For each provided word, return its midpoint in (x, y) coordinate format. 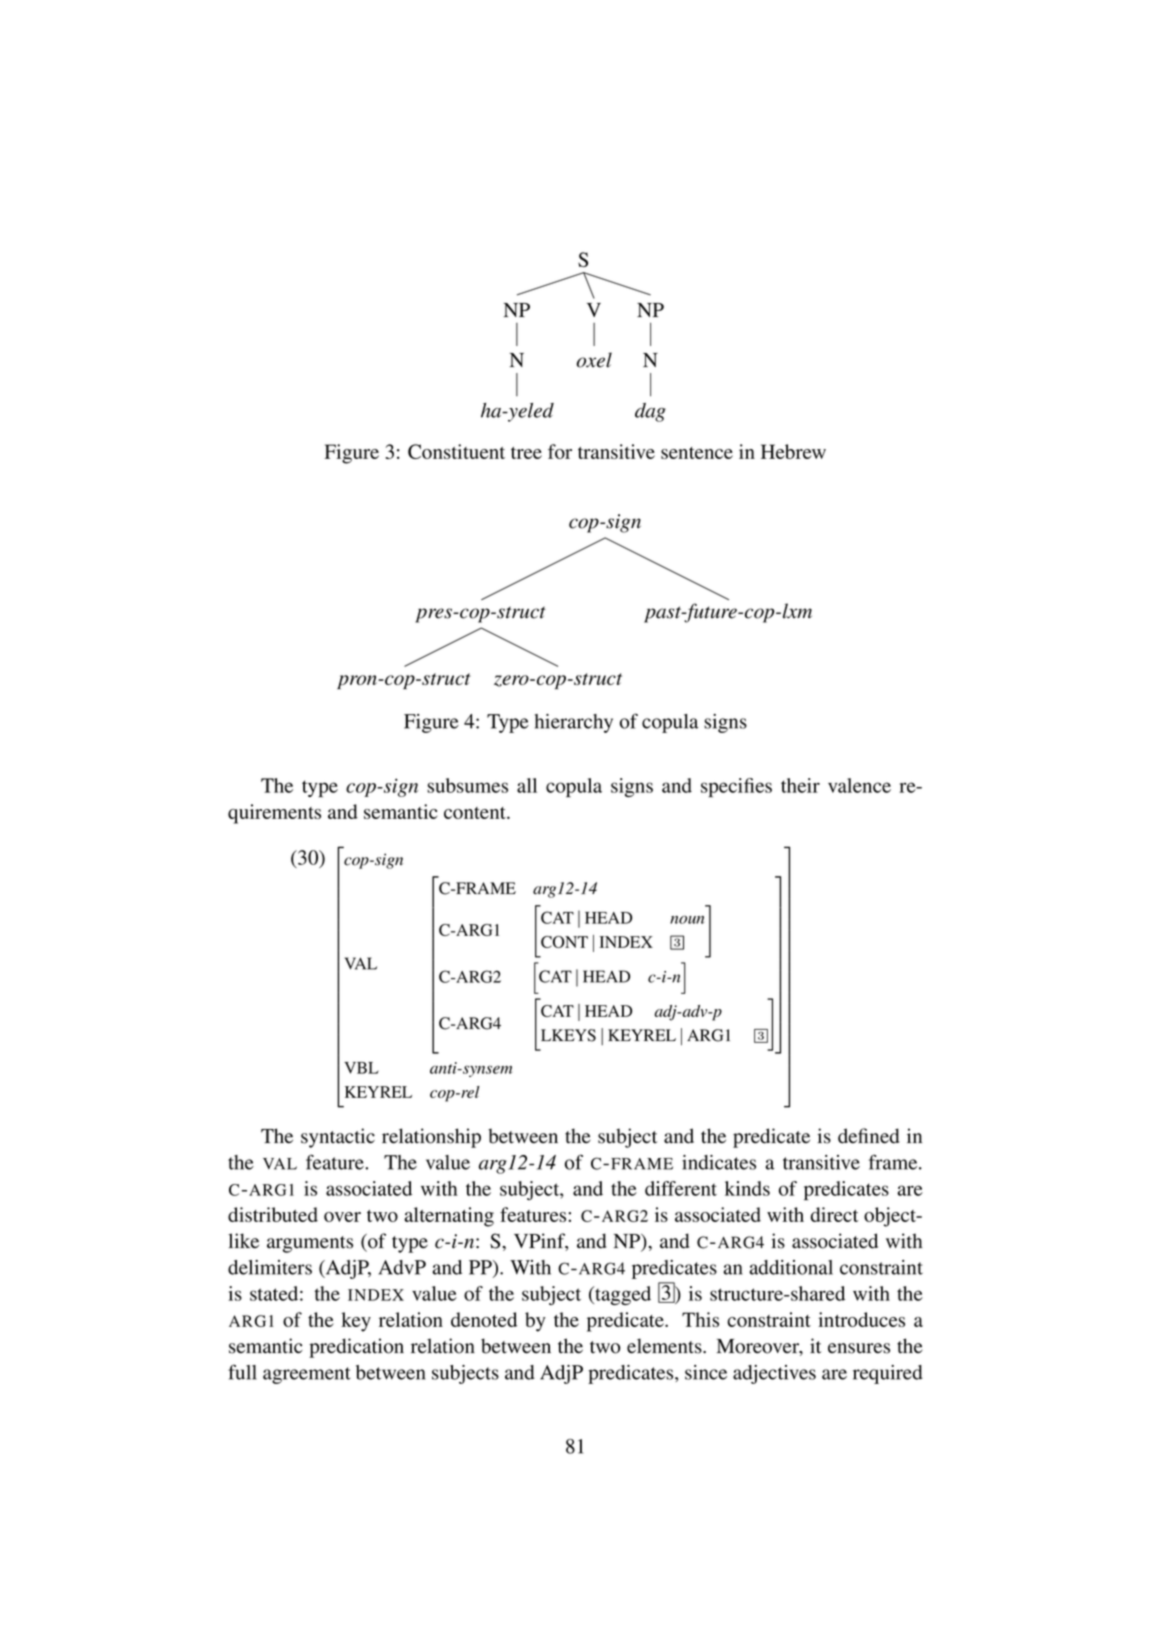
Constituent (456, 451)
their (800, 785)
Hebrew (793, 451)
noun (687, 919)
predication (356, 1348)
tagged (622, 1295)
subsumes (467, 785)
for (560, 451)
